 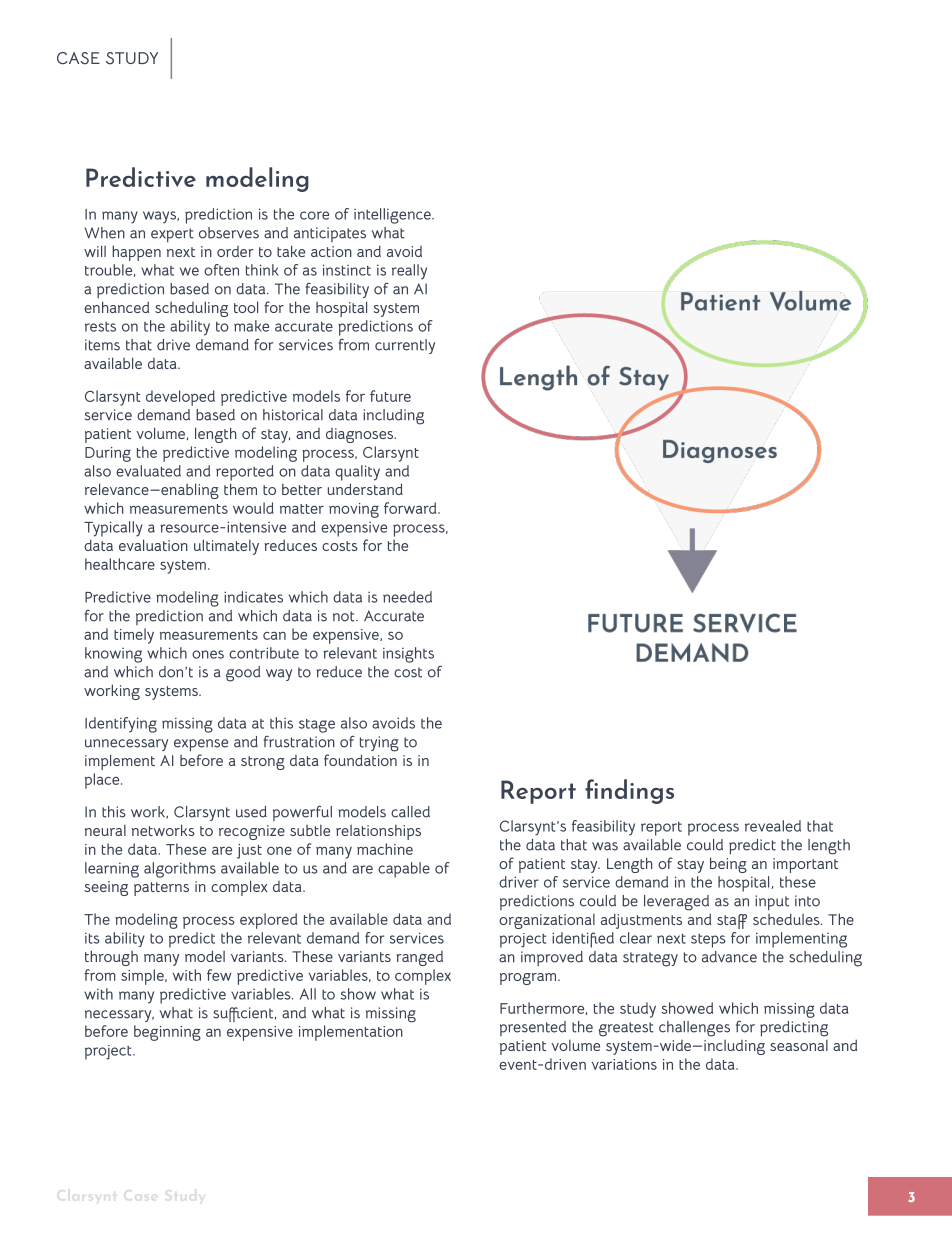 I want to click on findings, so click(x=629, y=791).
